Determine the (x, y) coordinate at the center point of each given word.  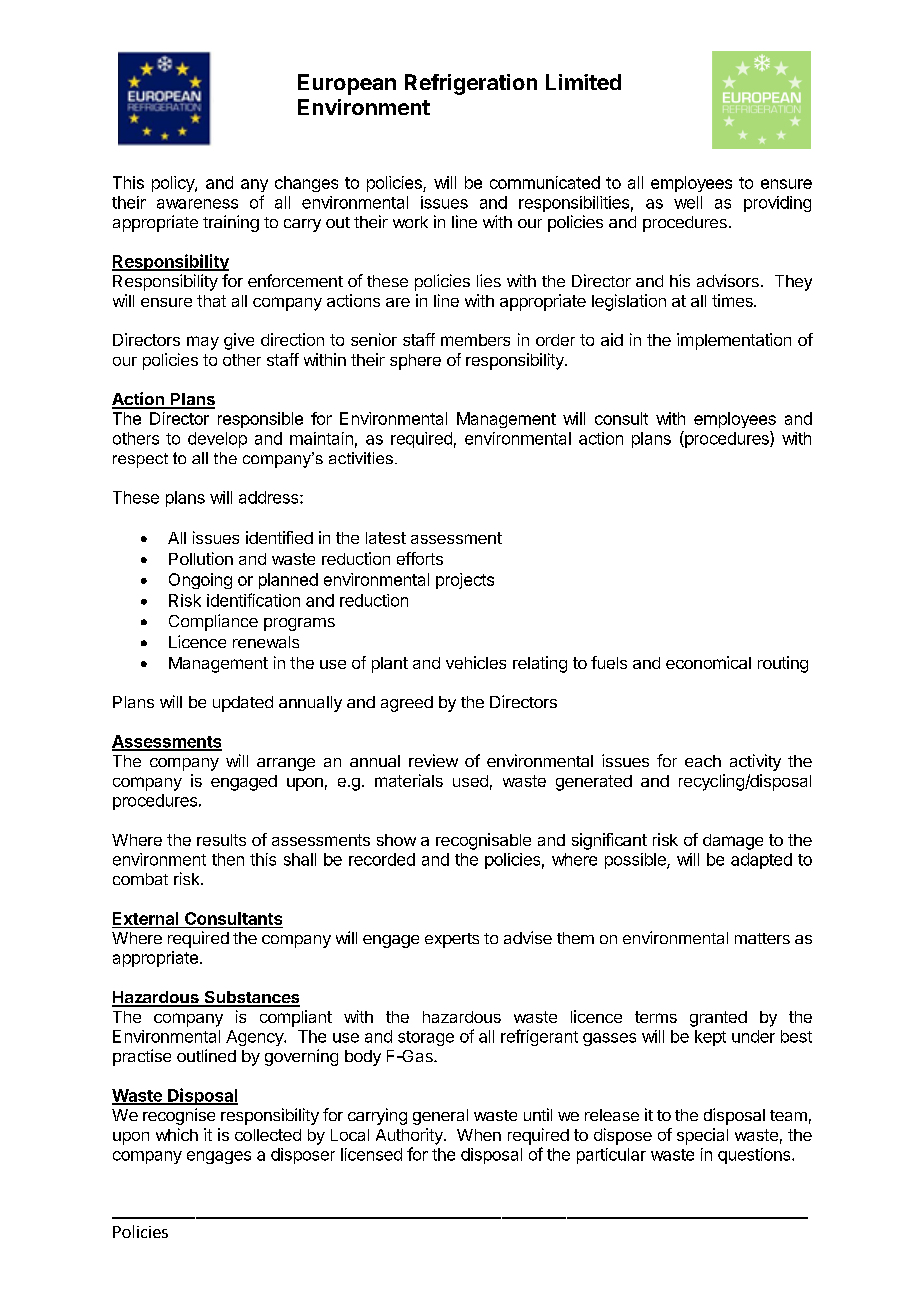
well (688, 202)
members (475, 340)
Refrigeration (471, 84)
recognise (179, 1116)
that (211, 301)
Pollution (201, 558)
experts (452, 940)
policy (174, 184)
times (733, 300)
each (703, 761)
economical (708, 662)
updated (243, 704)
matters (762, 938)
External (145, 918)
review (433, 760)
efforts (420, 558)
